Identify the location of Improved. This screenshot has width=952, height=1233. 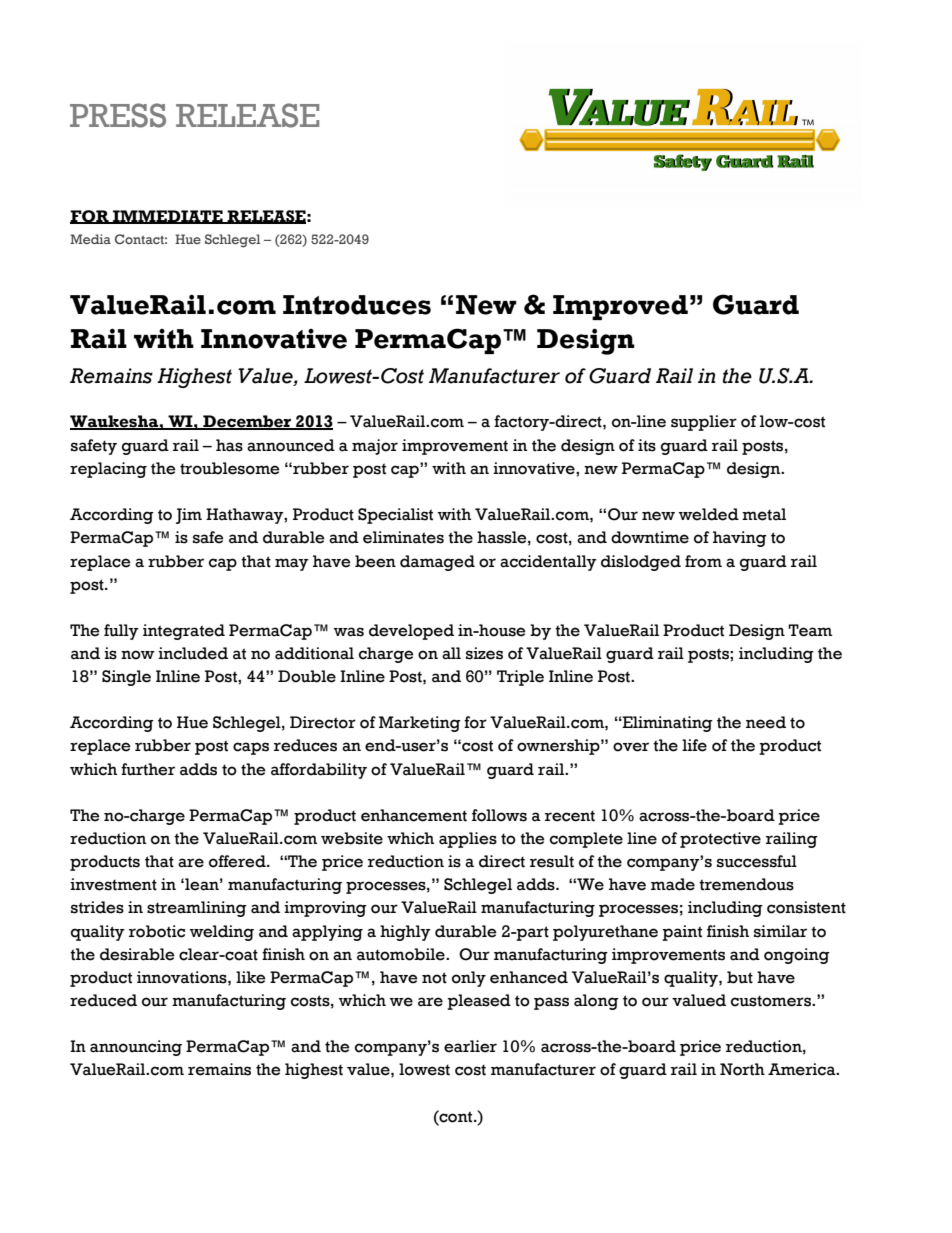
(620, 307).
